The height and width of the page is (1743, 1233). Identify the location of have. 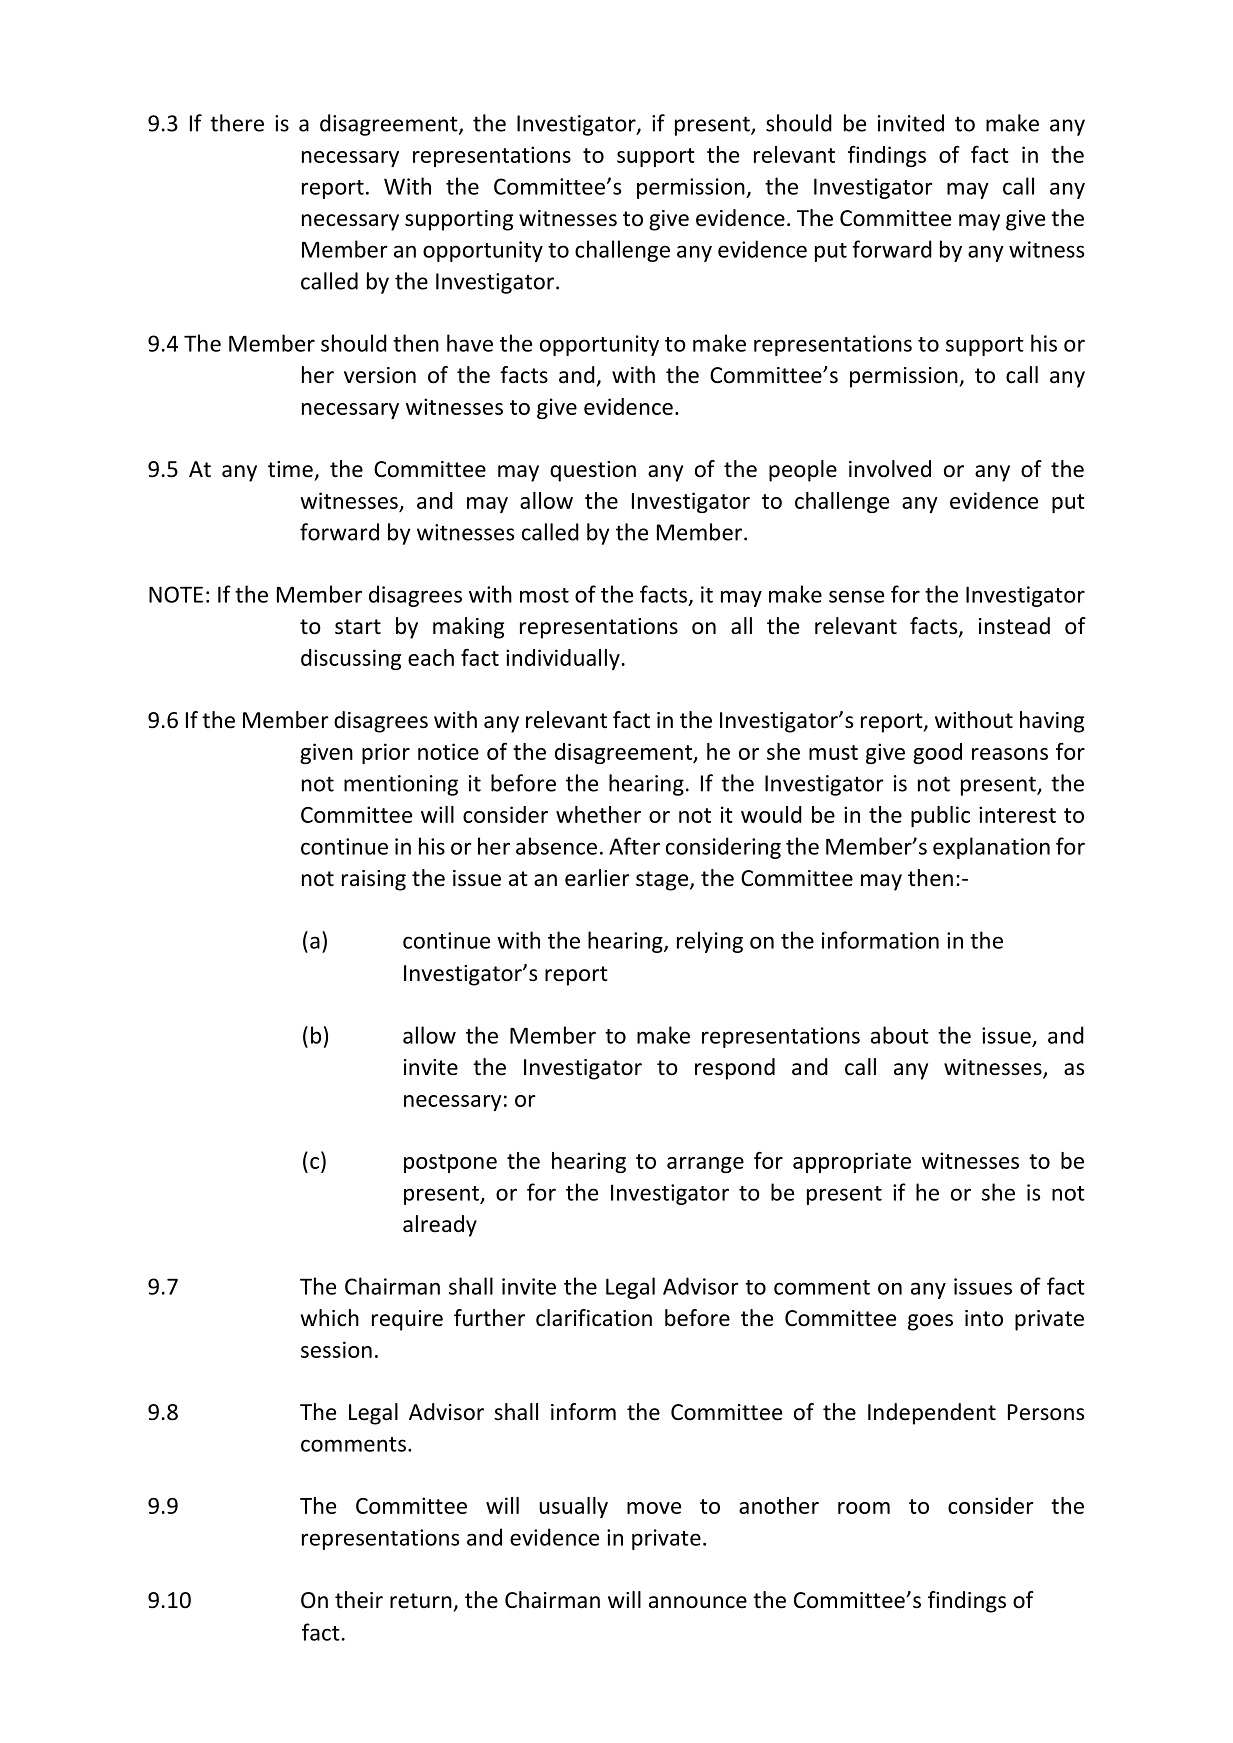
(470, 343).
